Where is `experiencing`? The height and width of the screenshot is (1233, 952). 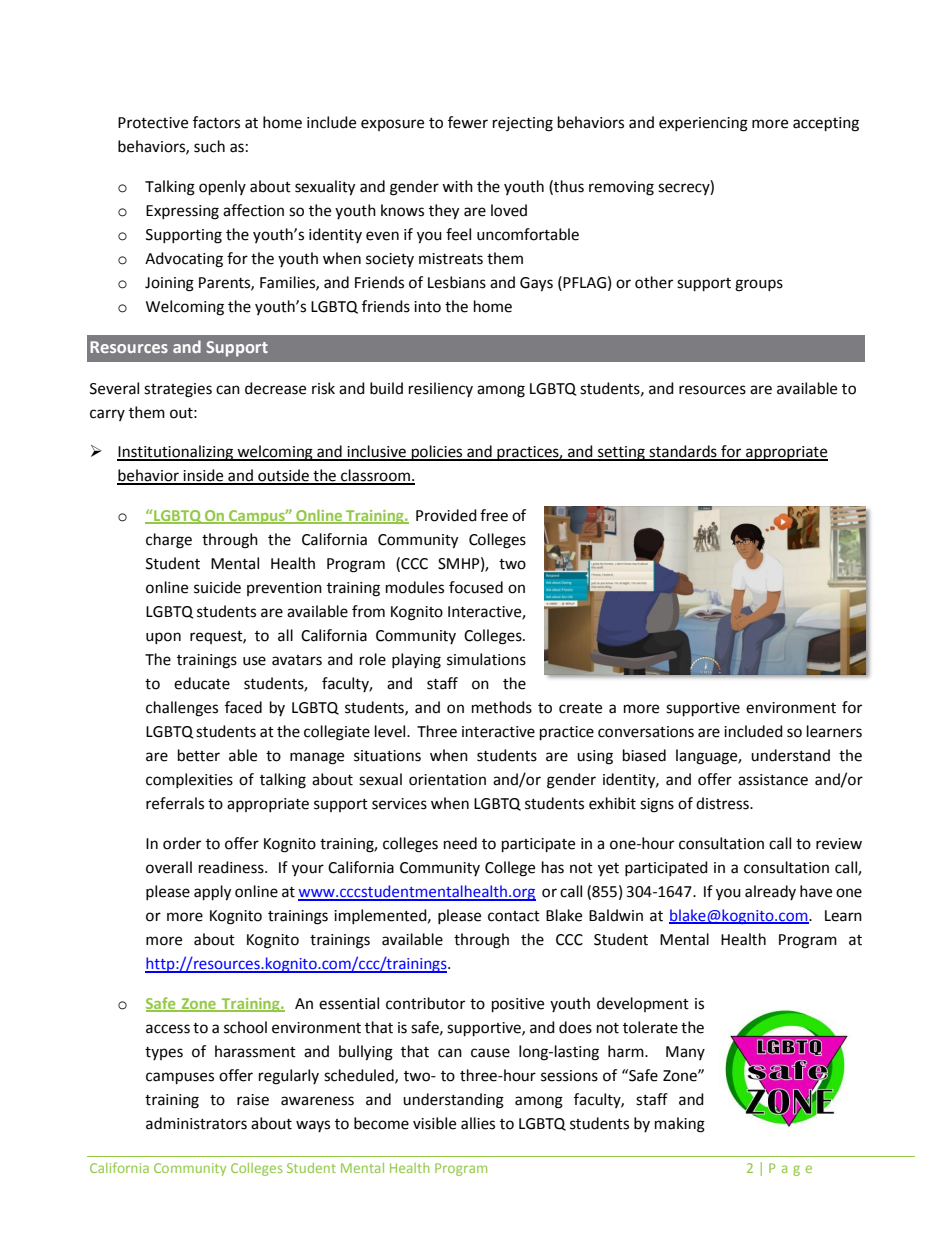
experiencing is located at coordinates (703, 124).
